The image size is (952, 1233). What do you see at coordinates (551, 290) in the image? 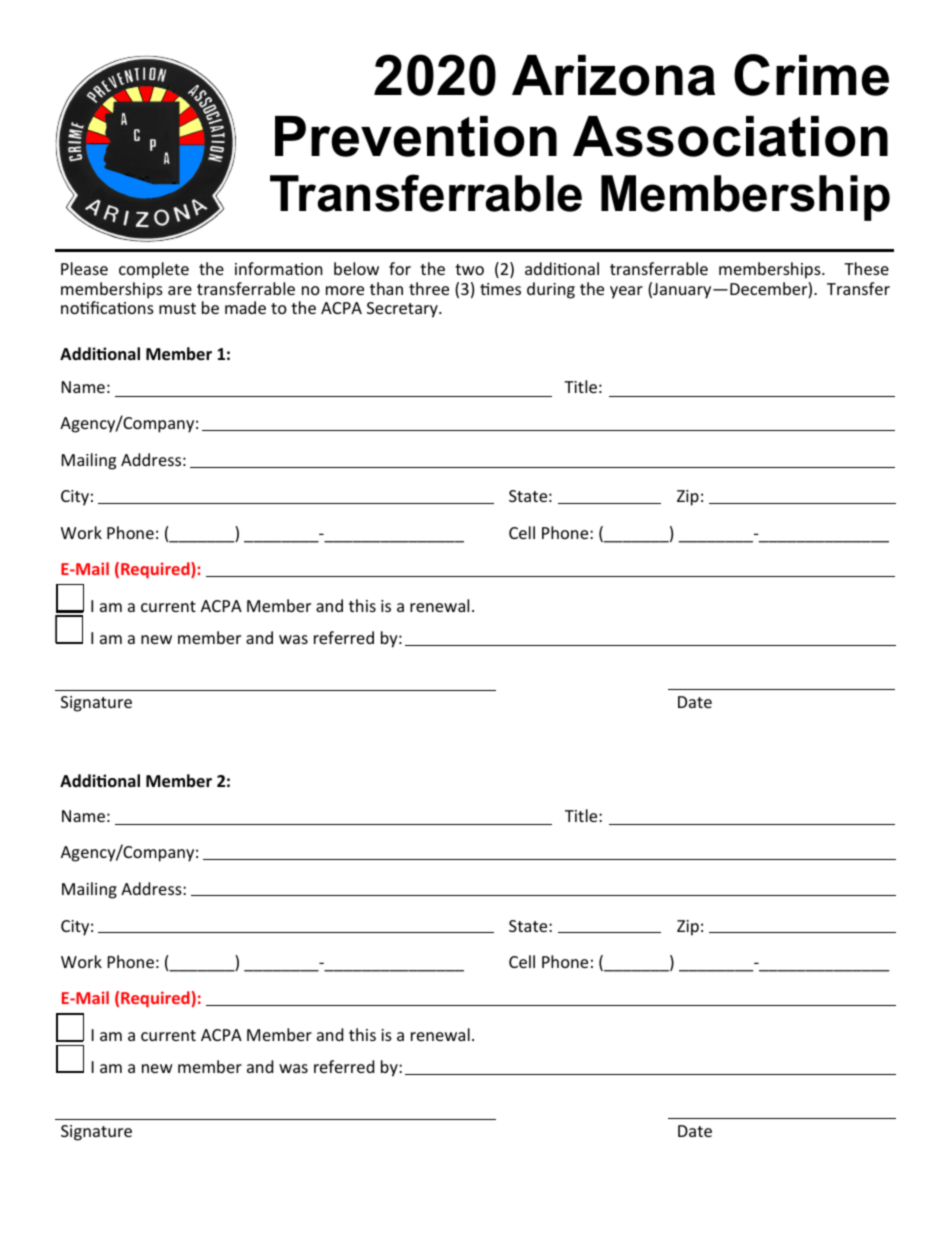
I see `during` at bounding box center [551, 290].
